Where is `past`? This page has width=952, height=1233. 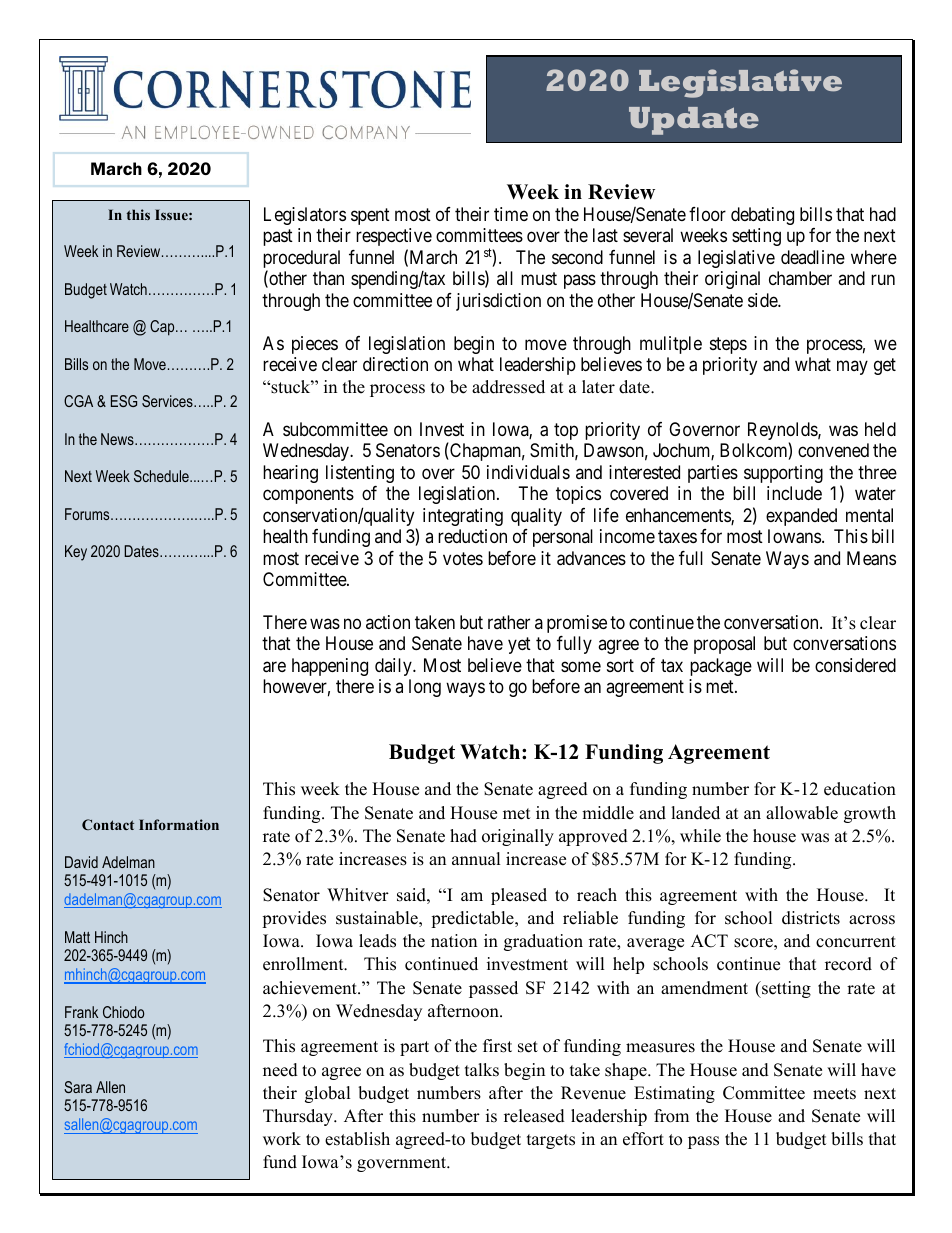 past is located at coordinates (278, 237).
